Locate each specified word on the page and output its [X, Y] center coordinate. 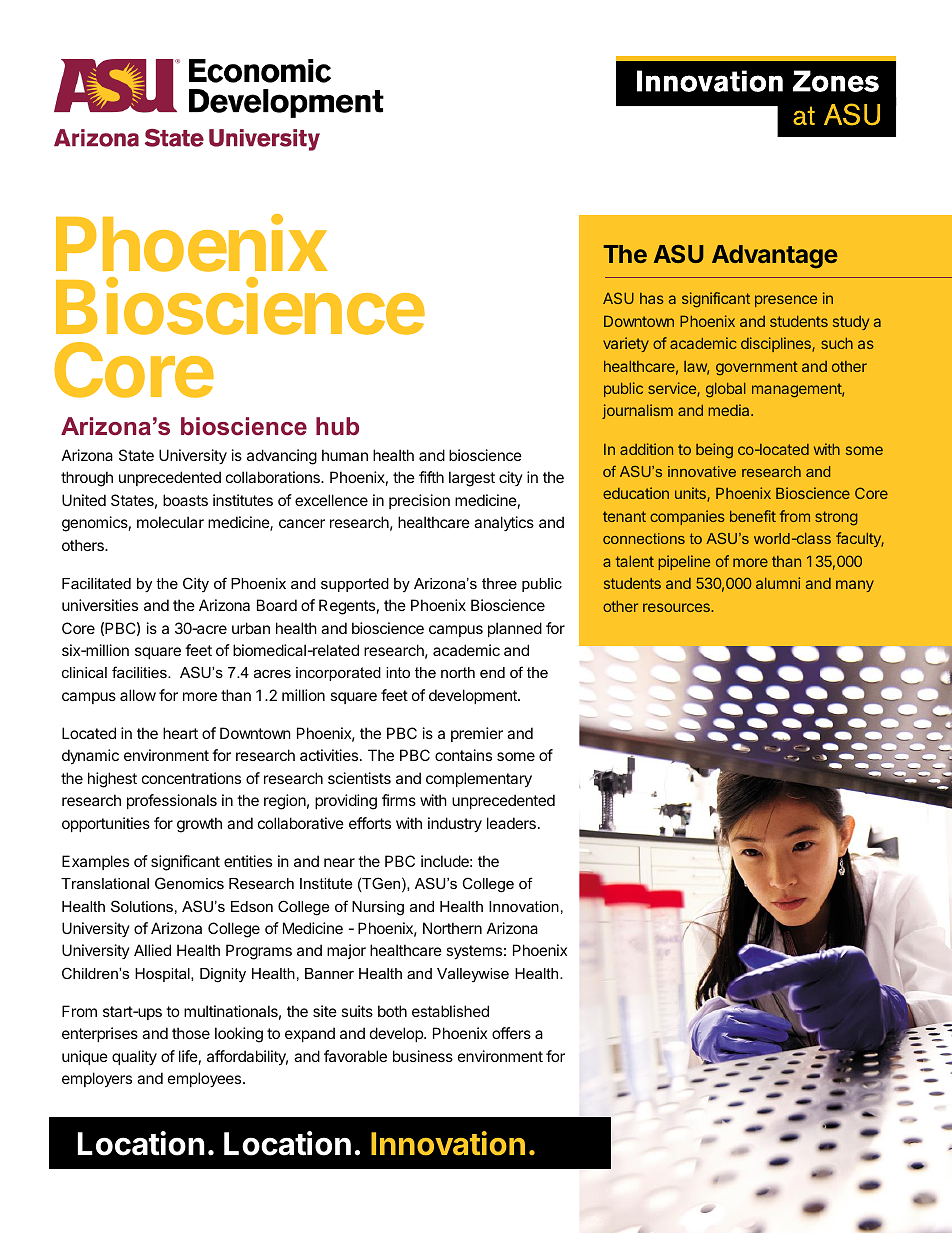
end [492, 672]
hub [337, 426]
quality [134, 1057]
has [652, 298]
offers [511, 1033]
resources [677, 607]
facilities [140, 672]
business [423, 1056]
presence [786, 301]
